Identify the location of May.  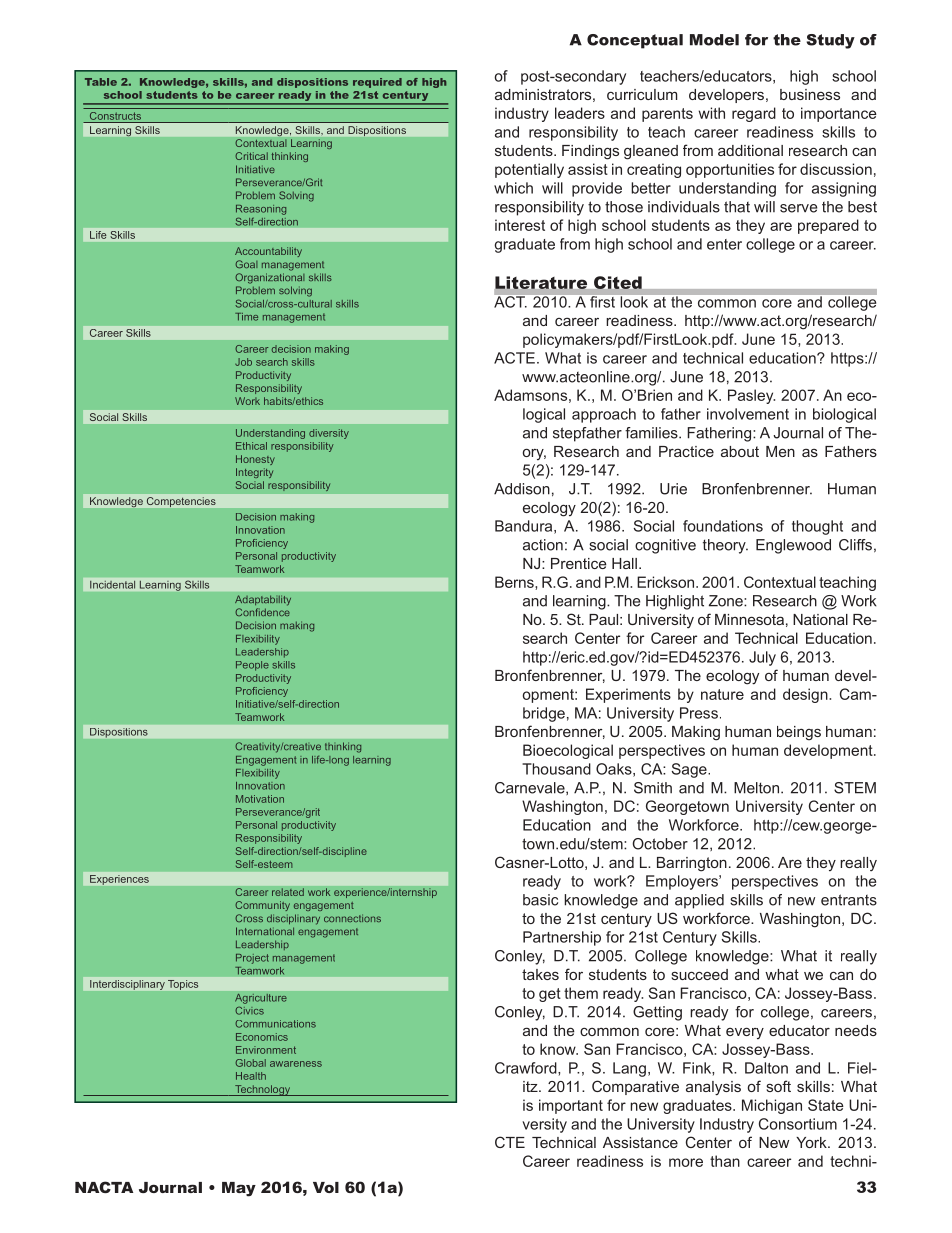
(239, 1189).
